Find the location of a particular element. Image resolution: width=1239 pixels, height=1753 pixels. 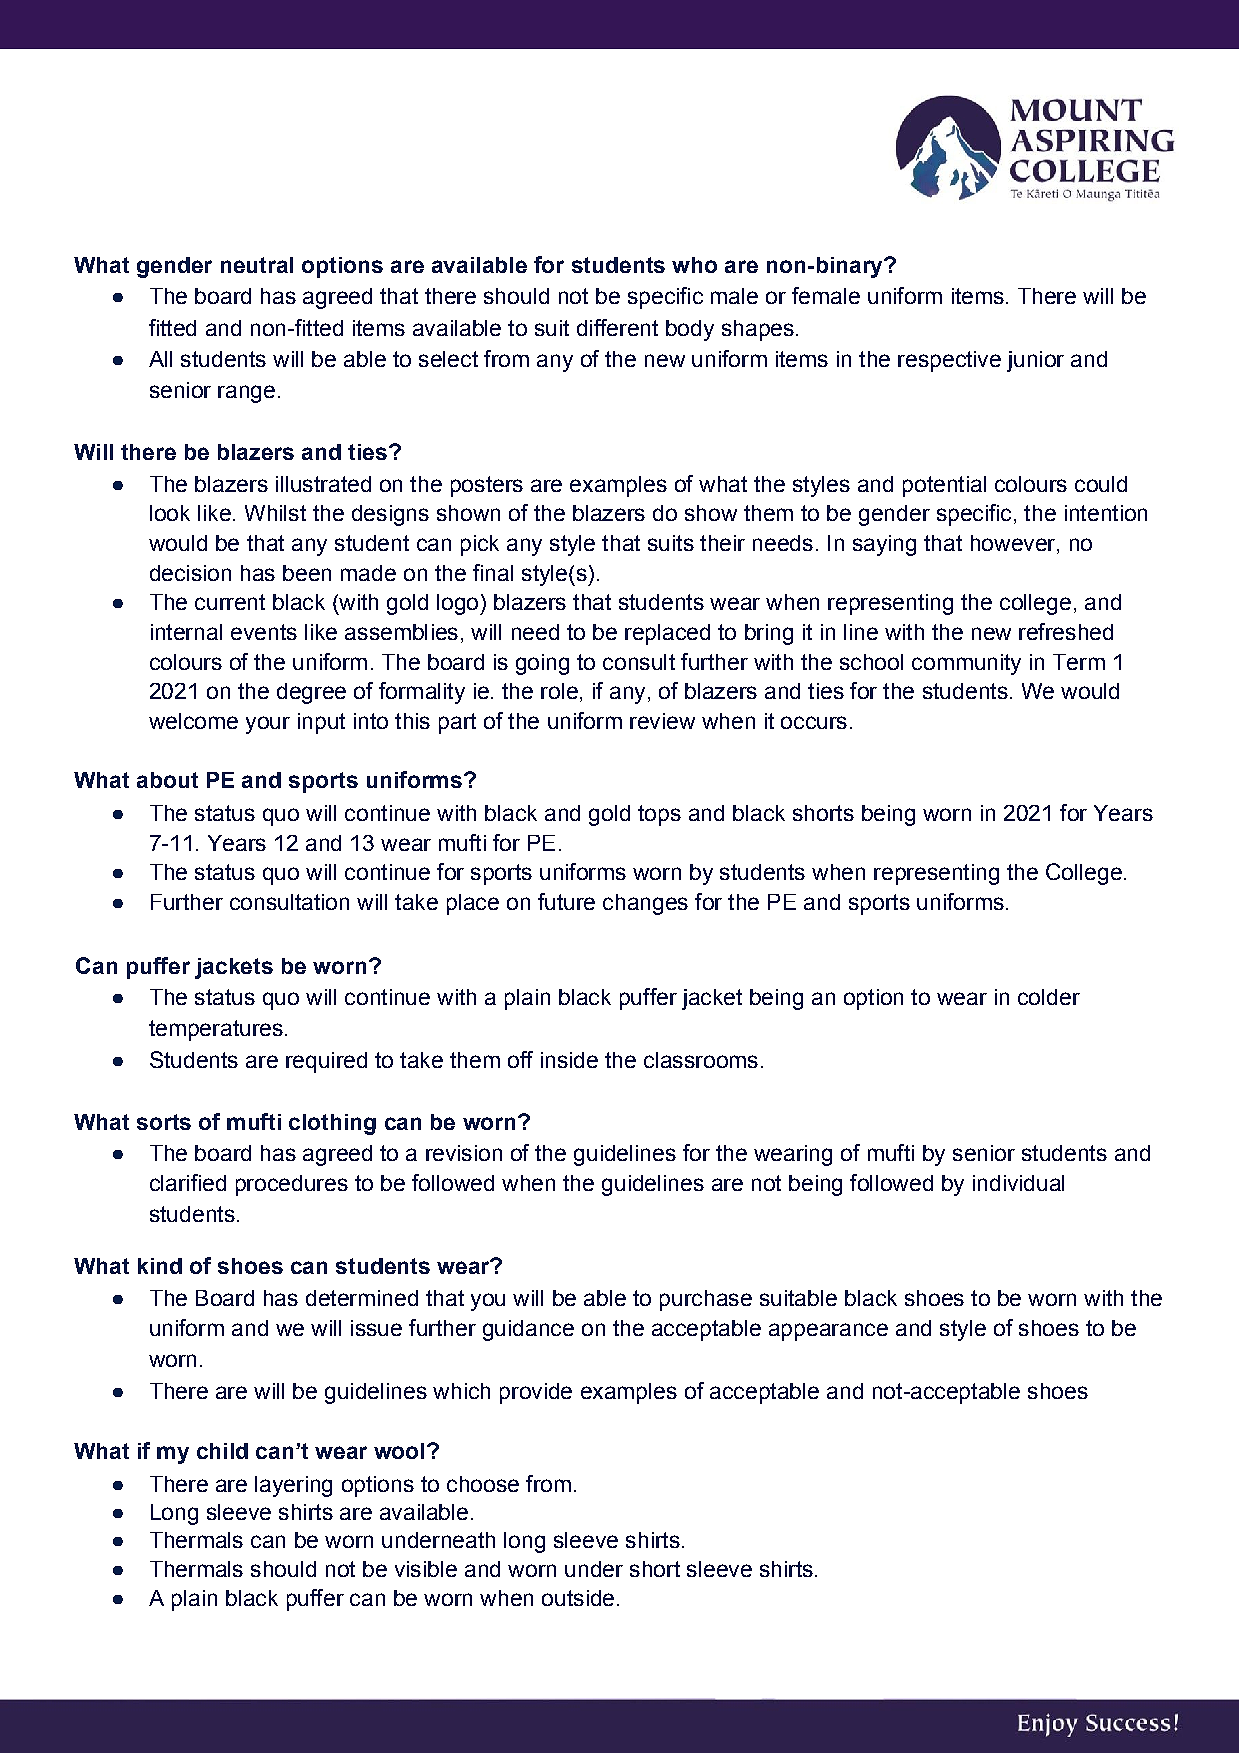

outside is located at coordinates (578, 1598).
